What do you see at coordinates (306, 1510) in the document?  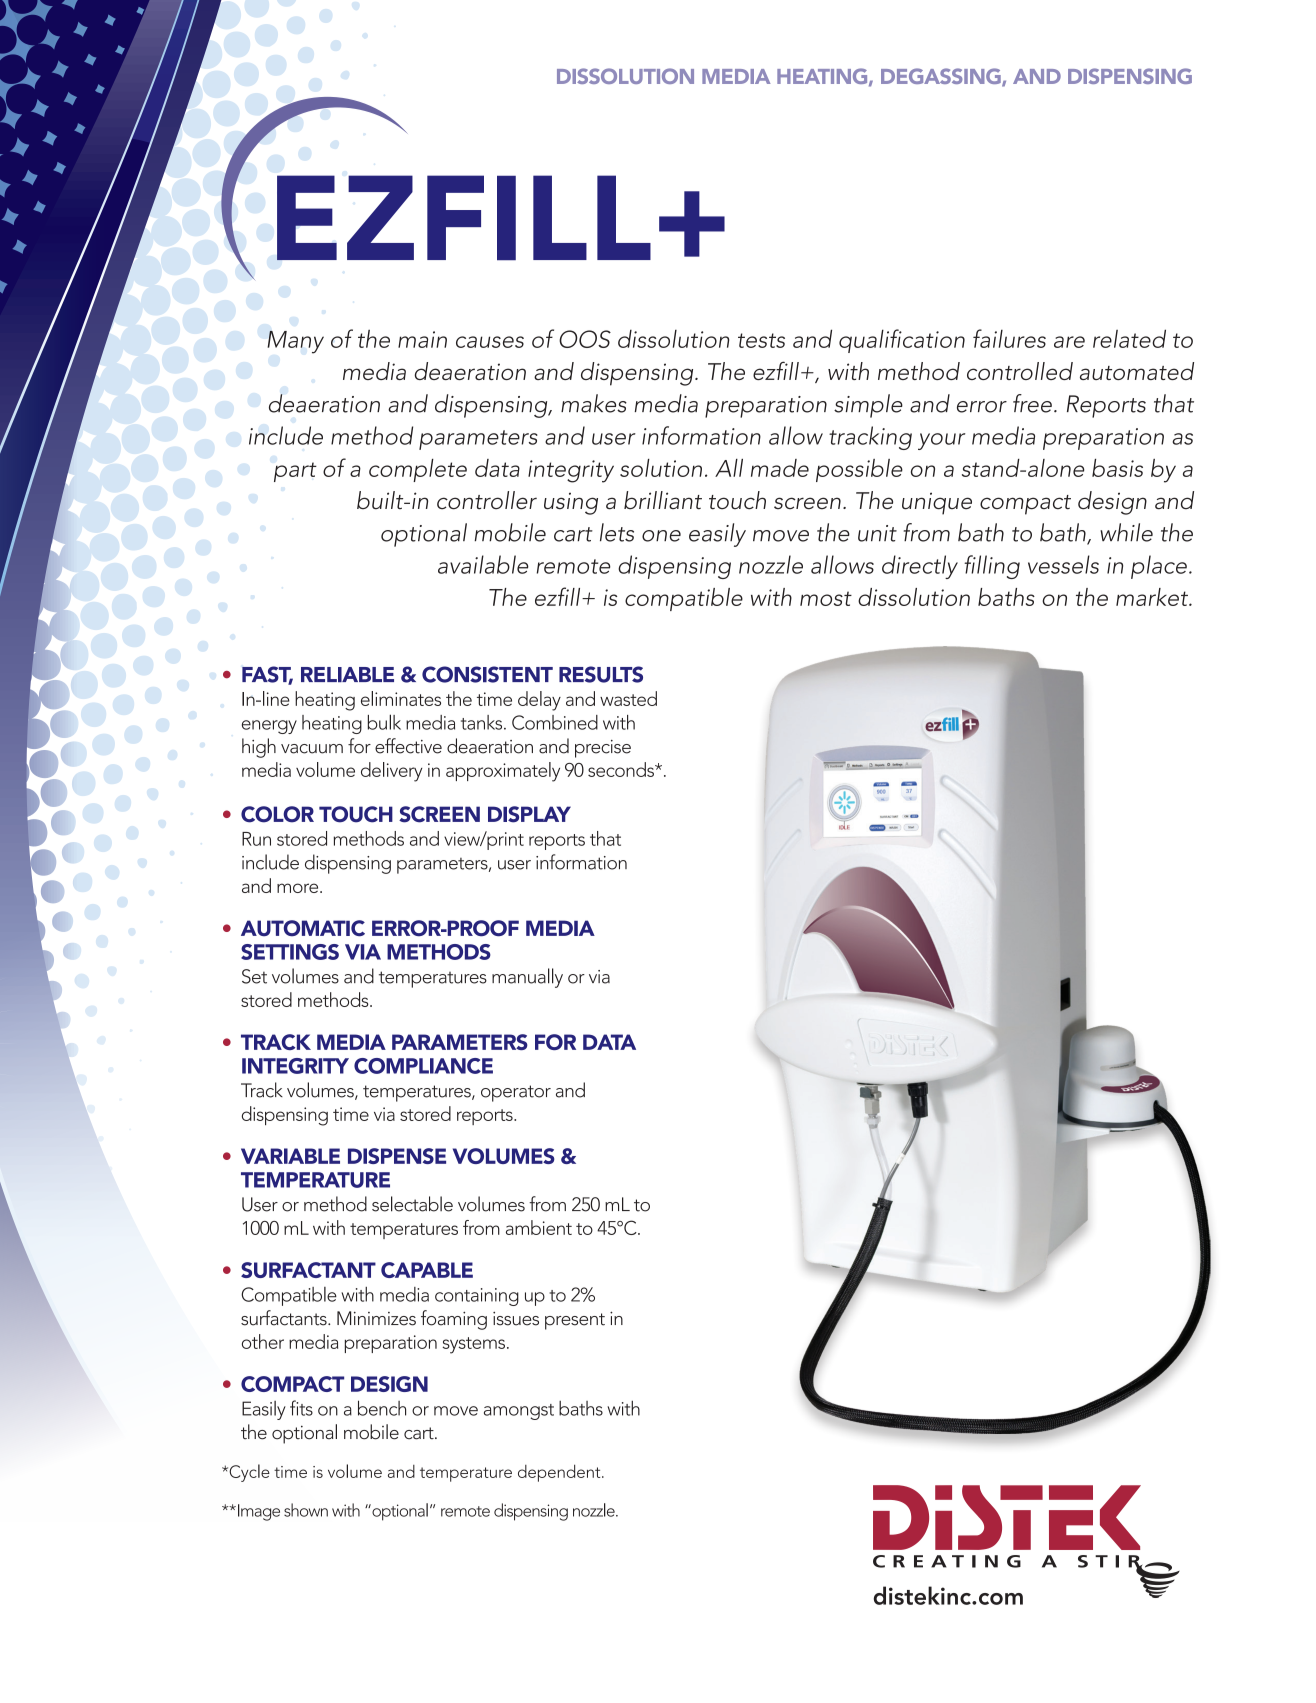 I see `shown` at bounding box center [306, 1510].
